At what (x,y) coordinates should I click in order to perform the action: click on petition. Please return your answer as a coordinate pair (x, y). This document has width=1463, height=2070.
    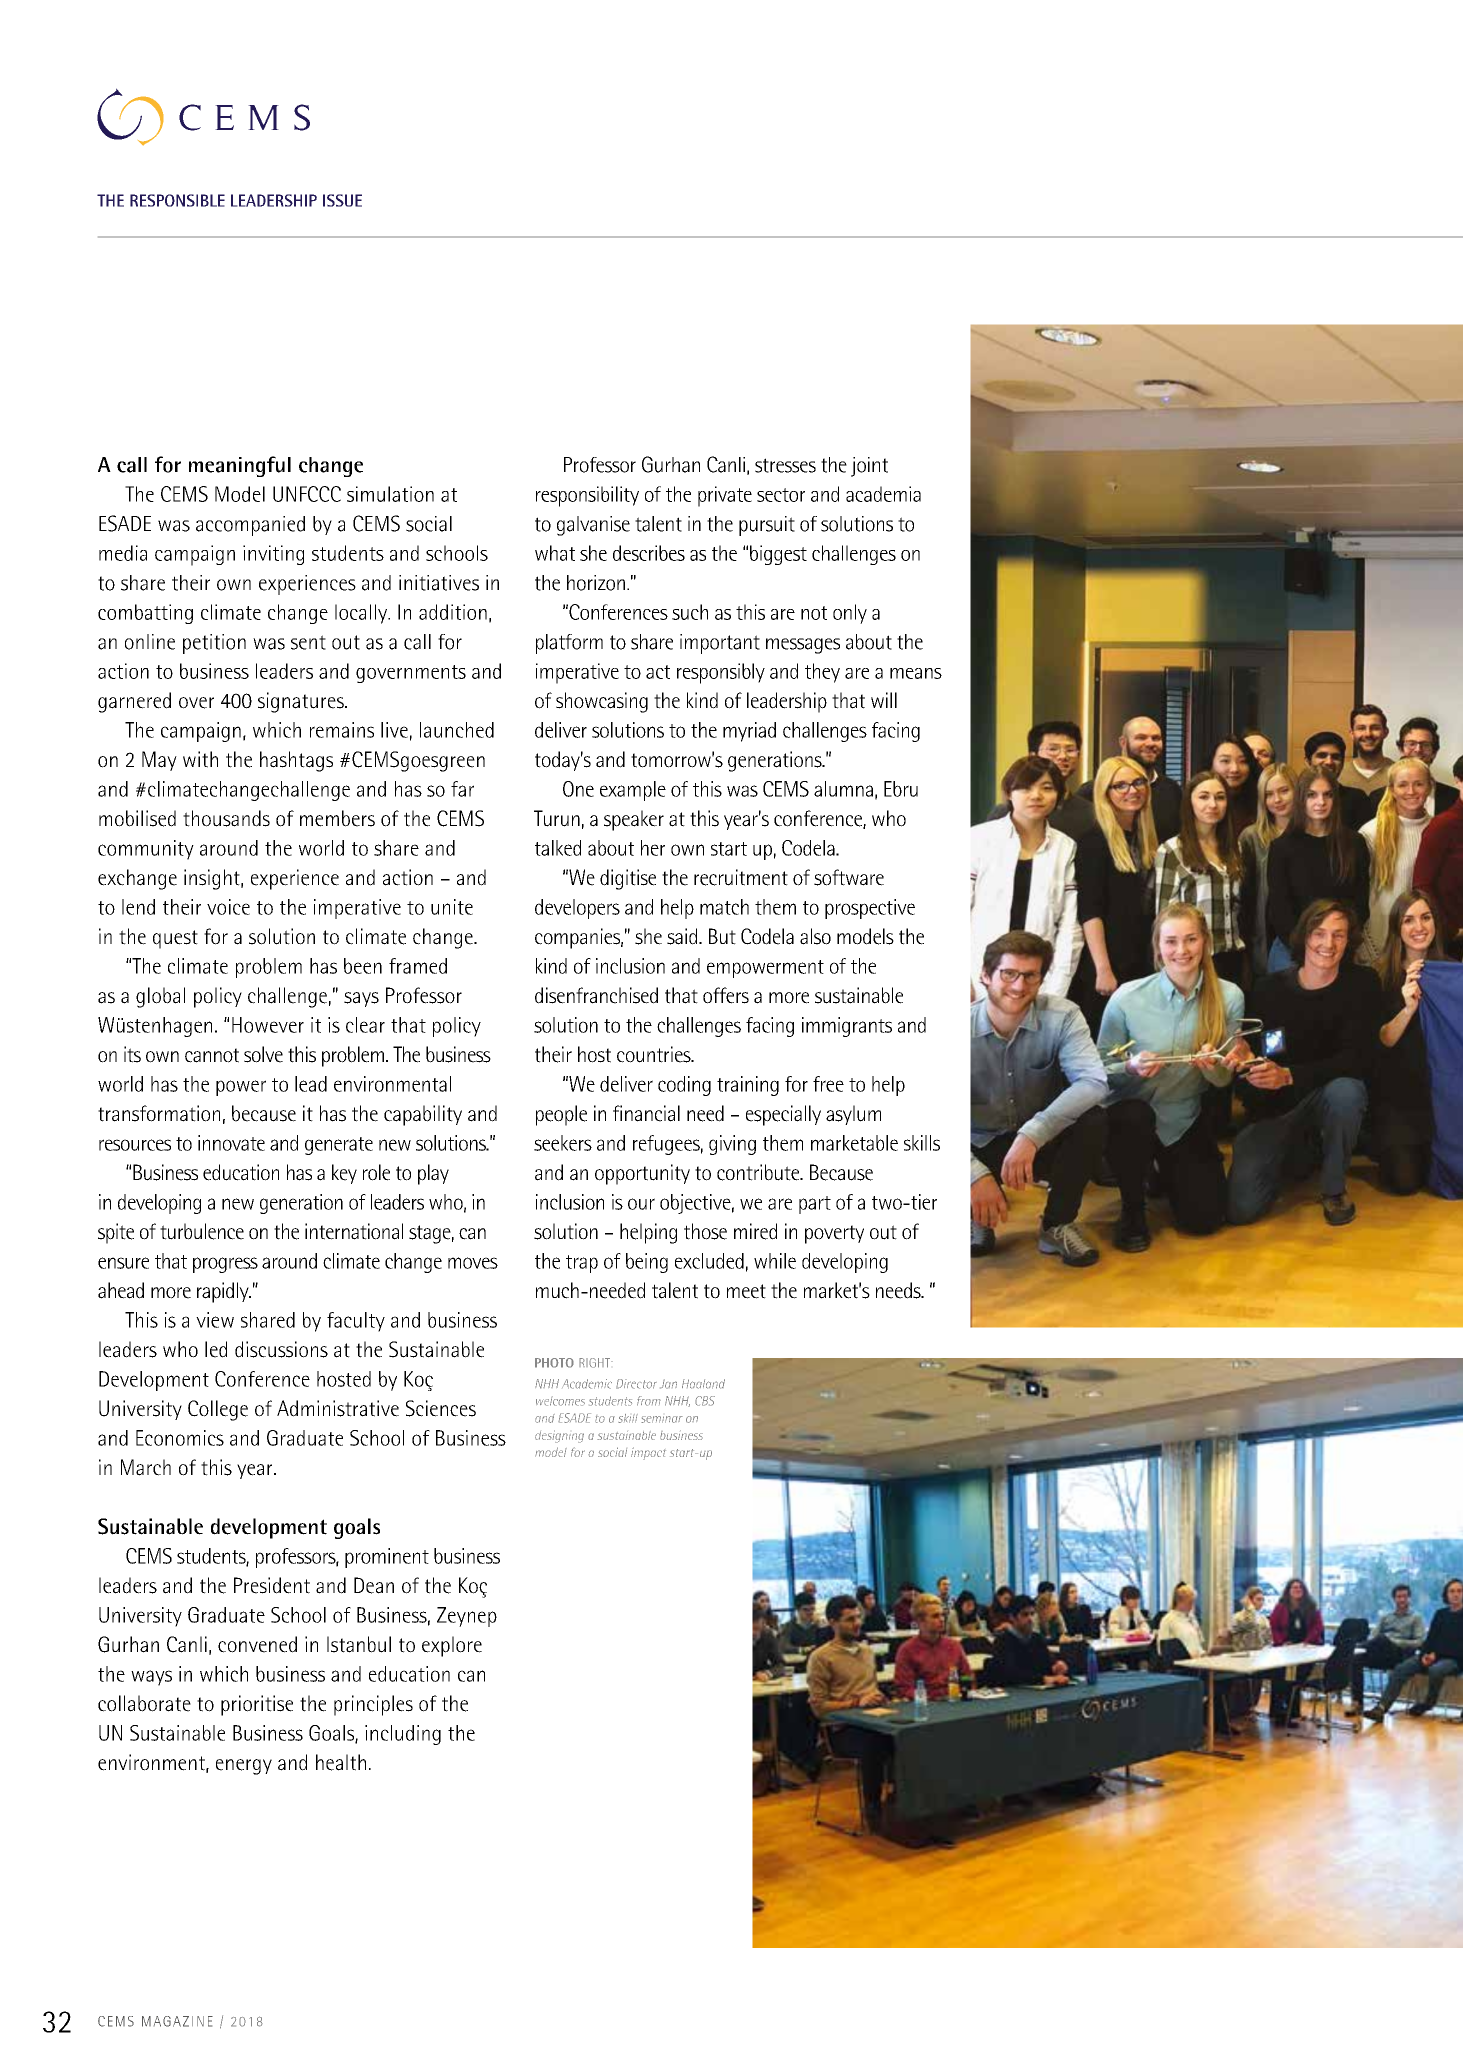
    Looking at the image, I should click on (214, 644).
